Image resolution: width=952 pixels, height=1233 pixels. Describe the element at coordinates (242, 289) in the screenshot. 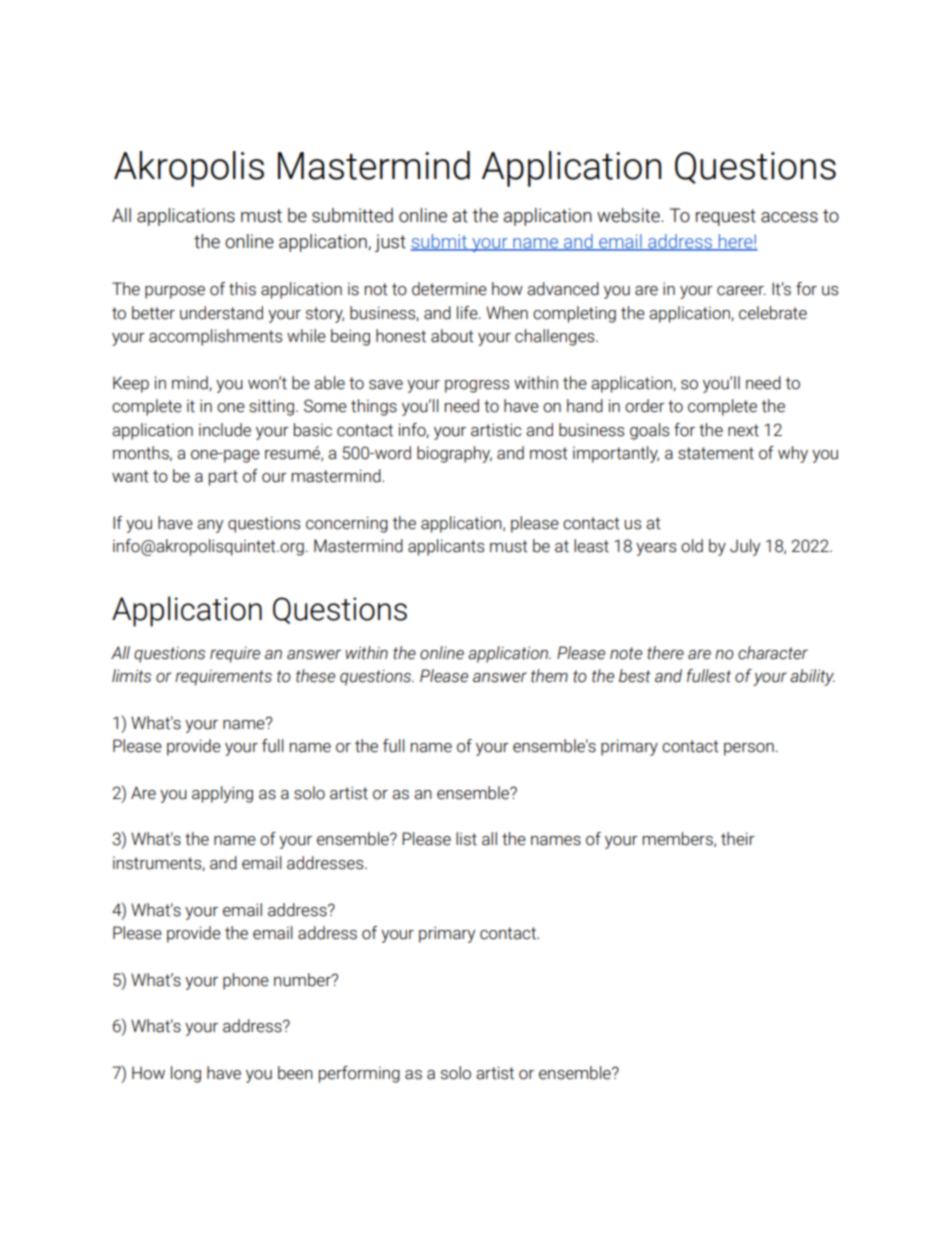

I see `this` at that location.
